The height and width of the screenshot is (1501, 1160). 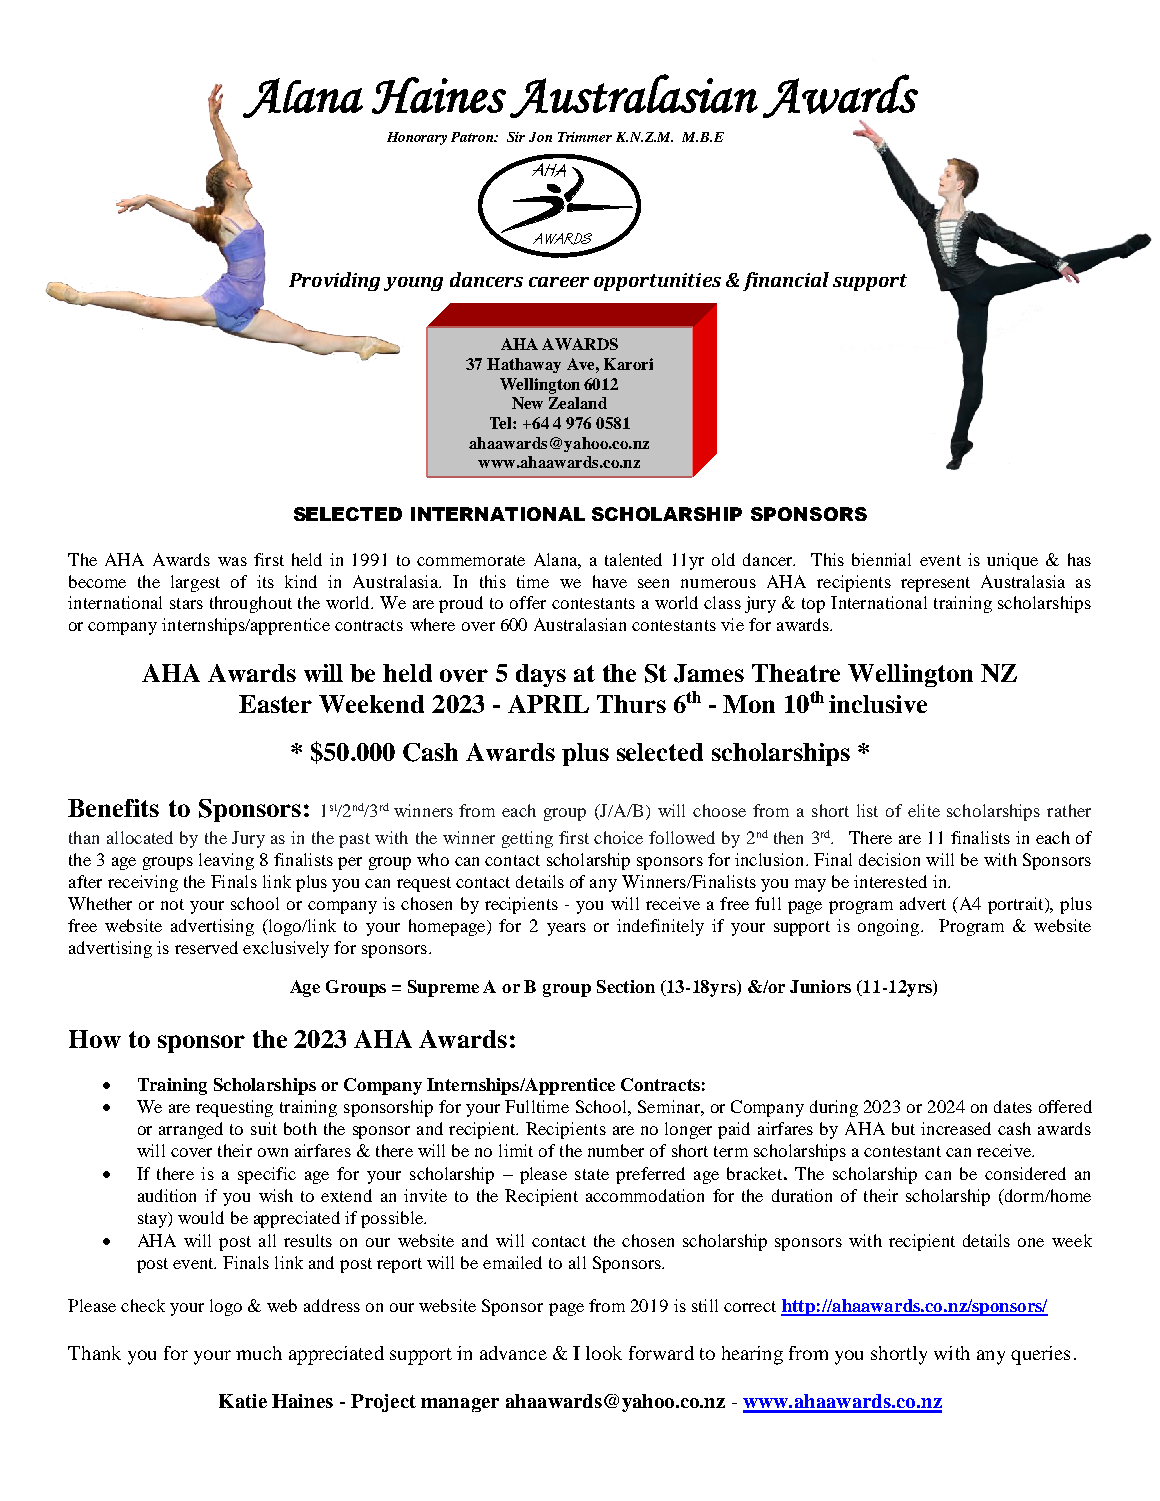 What do you see at coordinates (786, 281) in the screenshot?
I see `financial` at bounding box center [786, 281].
